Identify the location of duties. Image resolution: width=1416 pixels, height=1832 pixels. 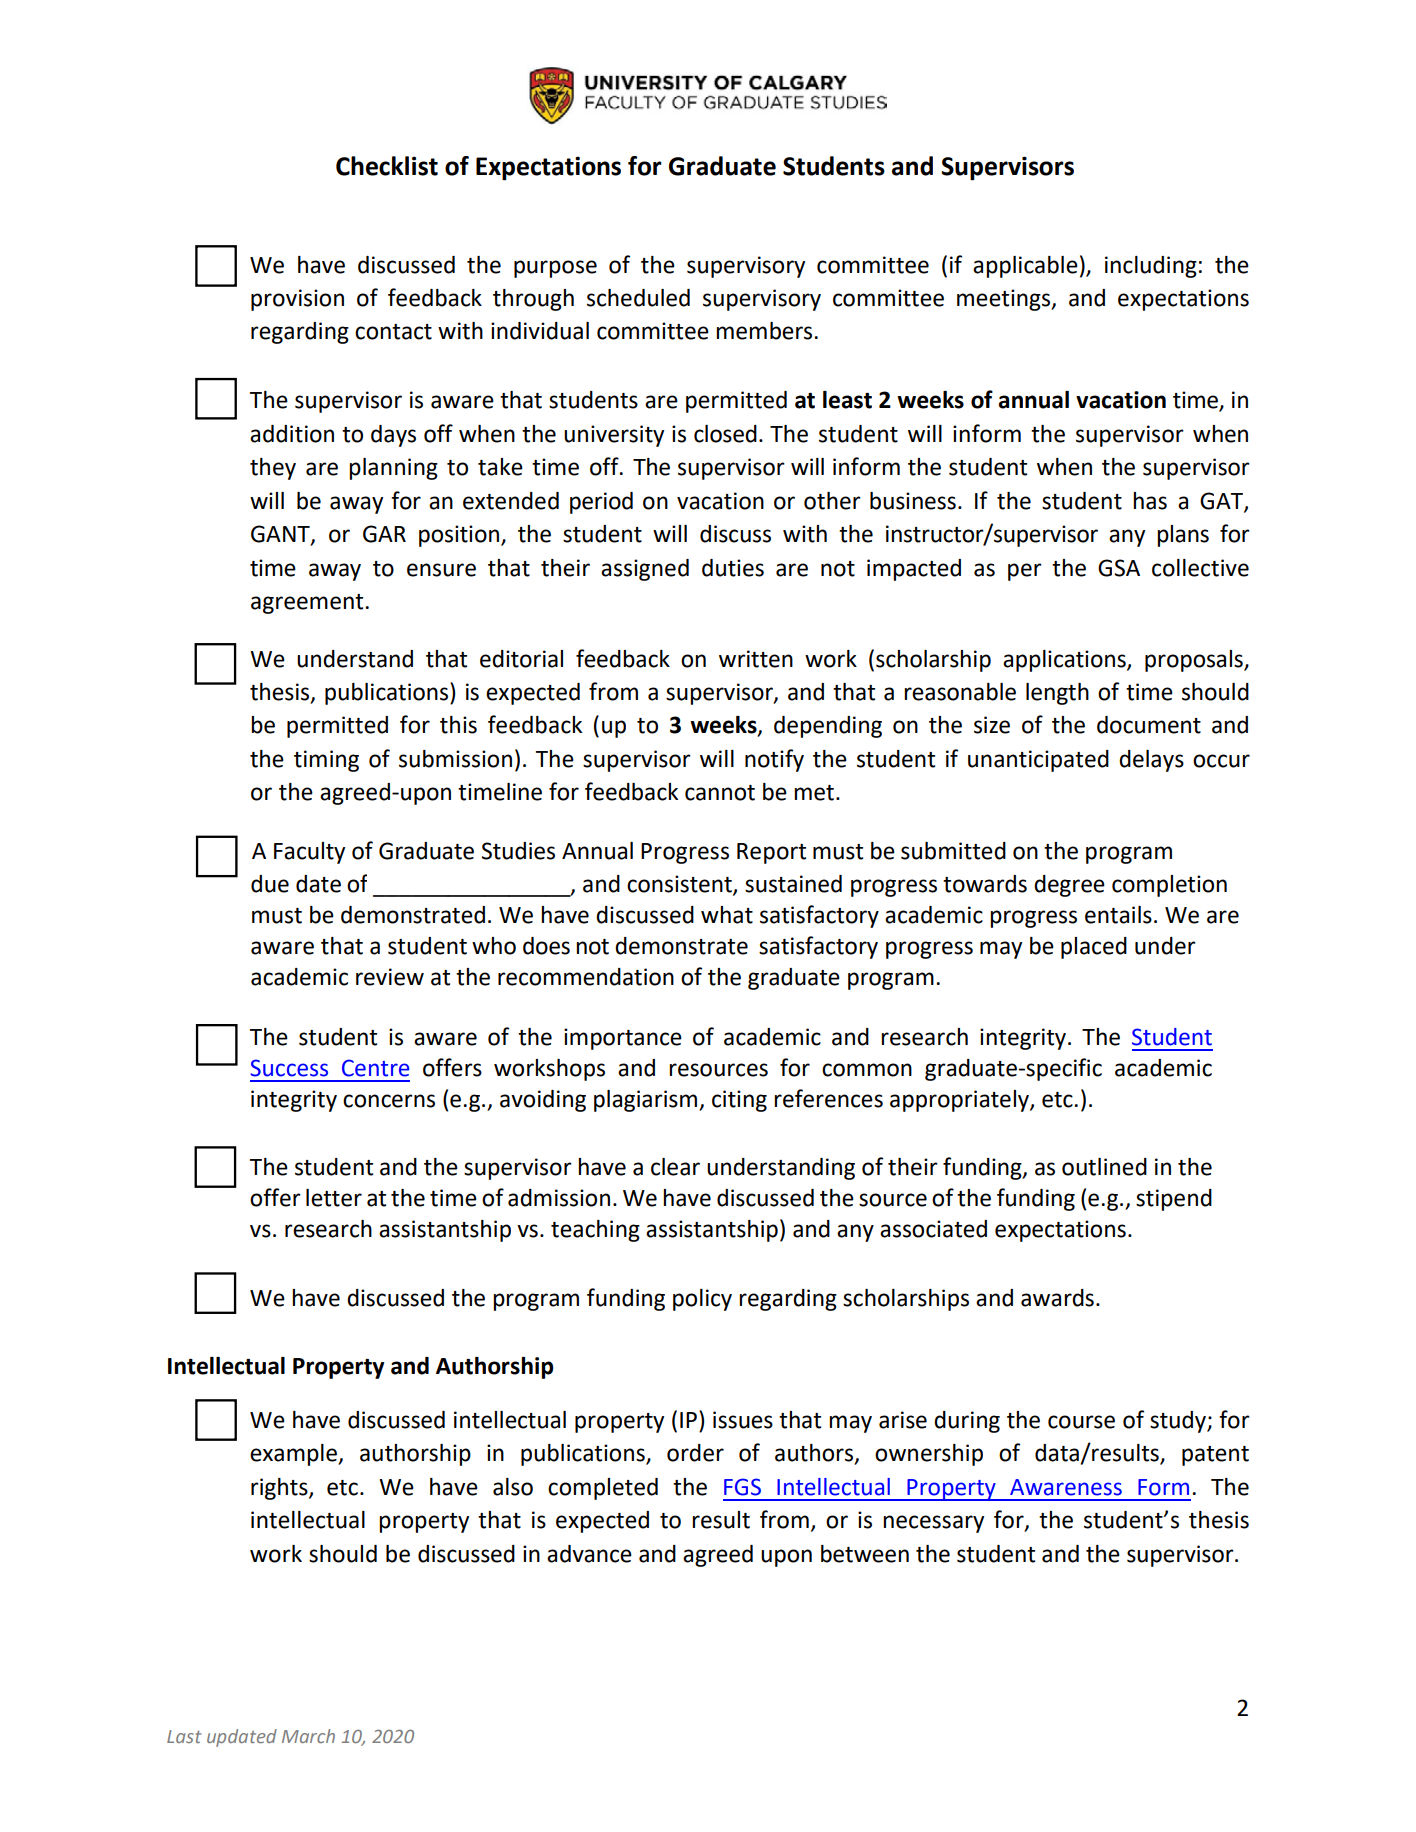
(733, 568).
